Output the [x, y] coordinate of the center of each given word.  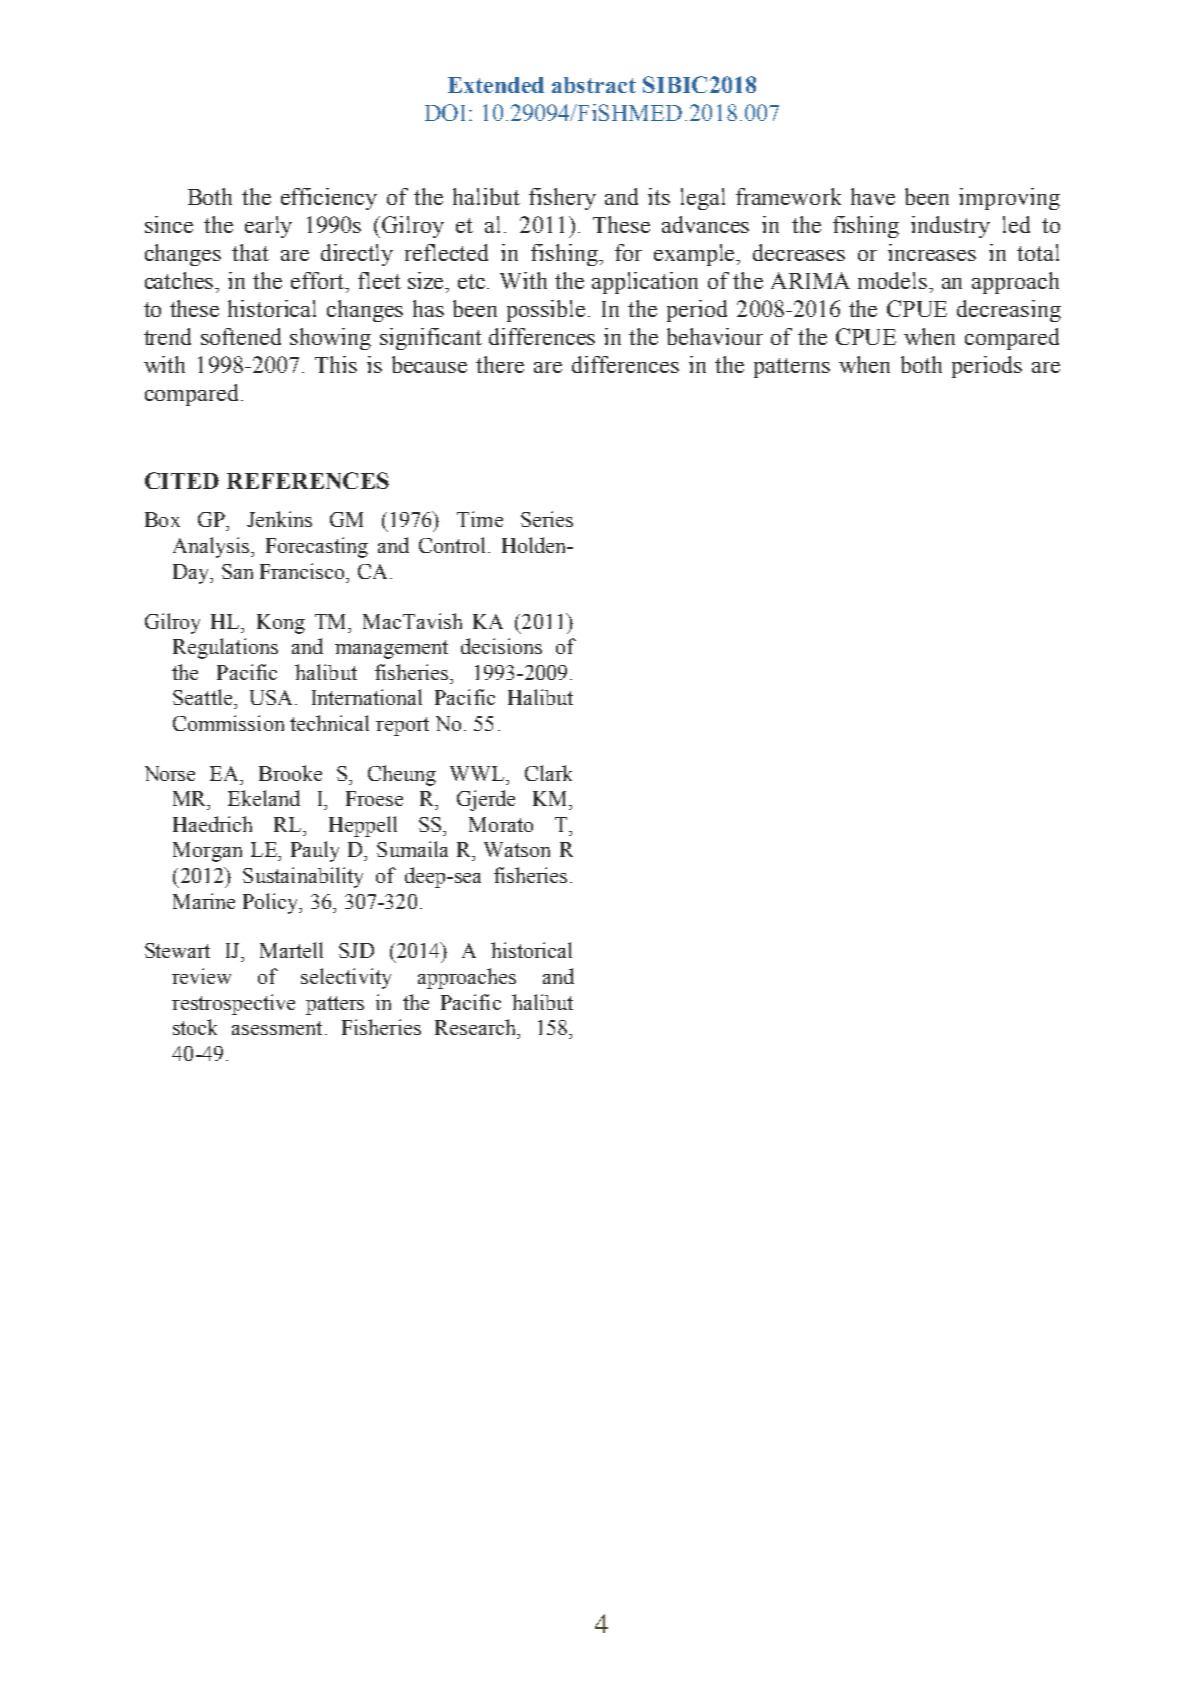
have [873, 196]
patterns [792, 368]
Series [547, 519]
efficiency [329, 199]
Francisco [304, 571]
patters [335, 1005]
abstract [594, 85]
